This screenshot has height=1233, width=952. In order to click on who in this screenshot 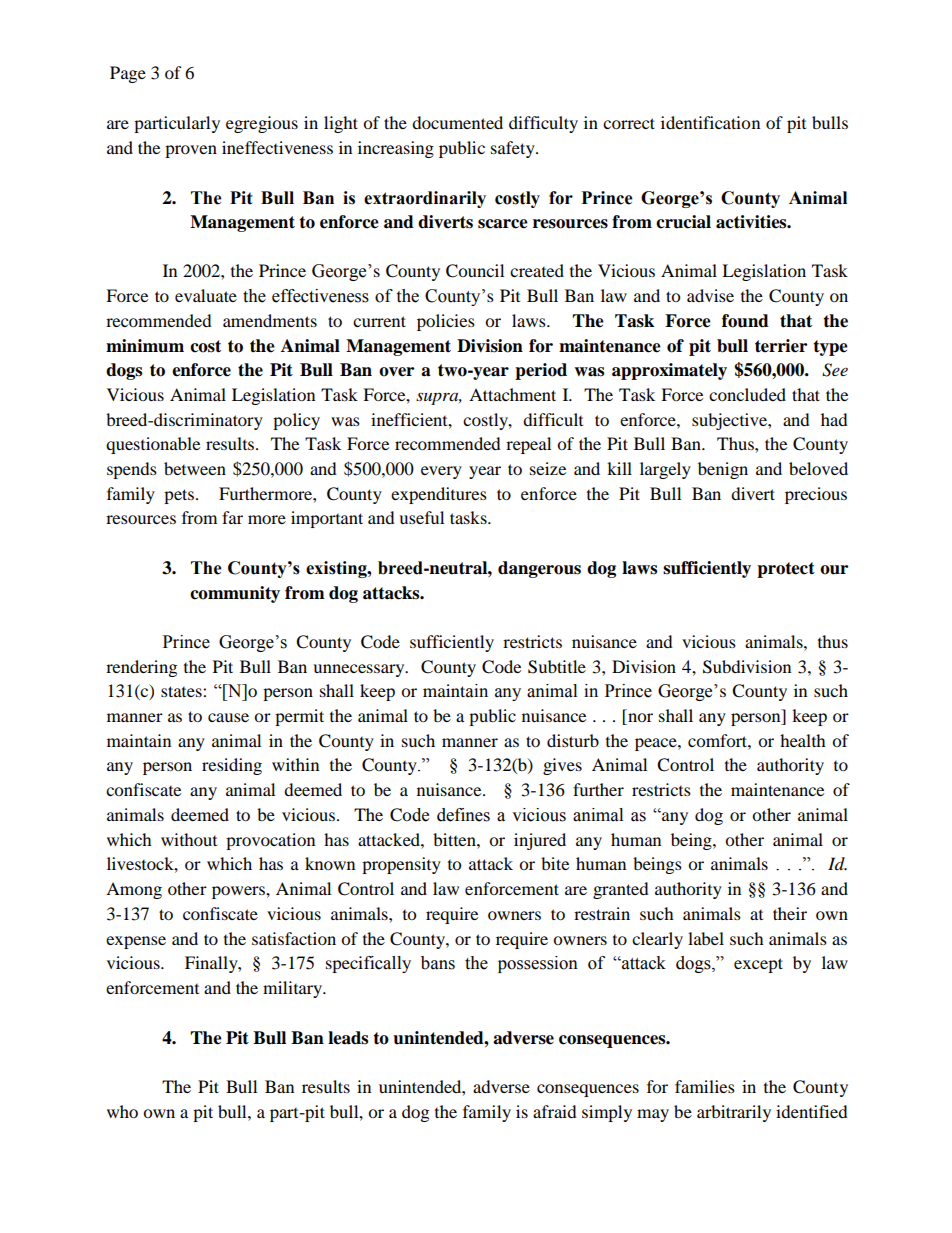, I will do `click(122, 1111)`.
